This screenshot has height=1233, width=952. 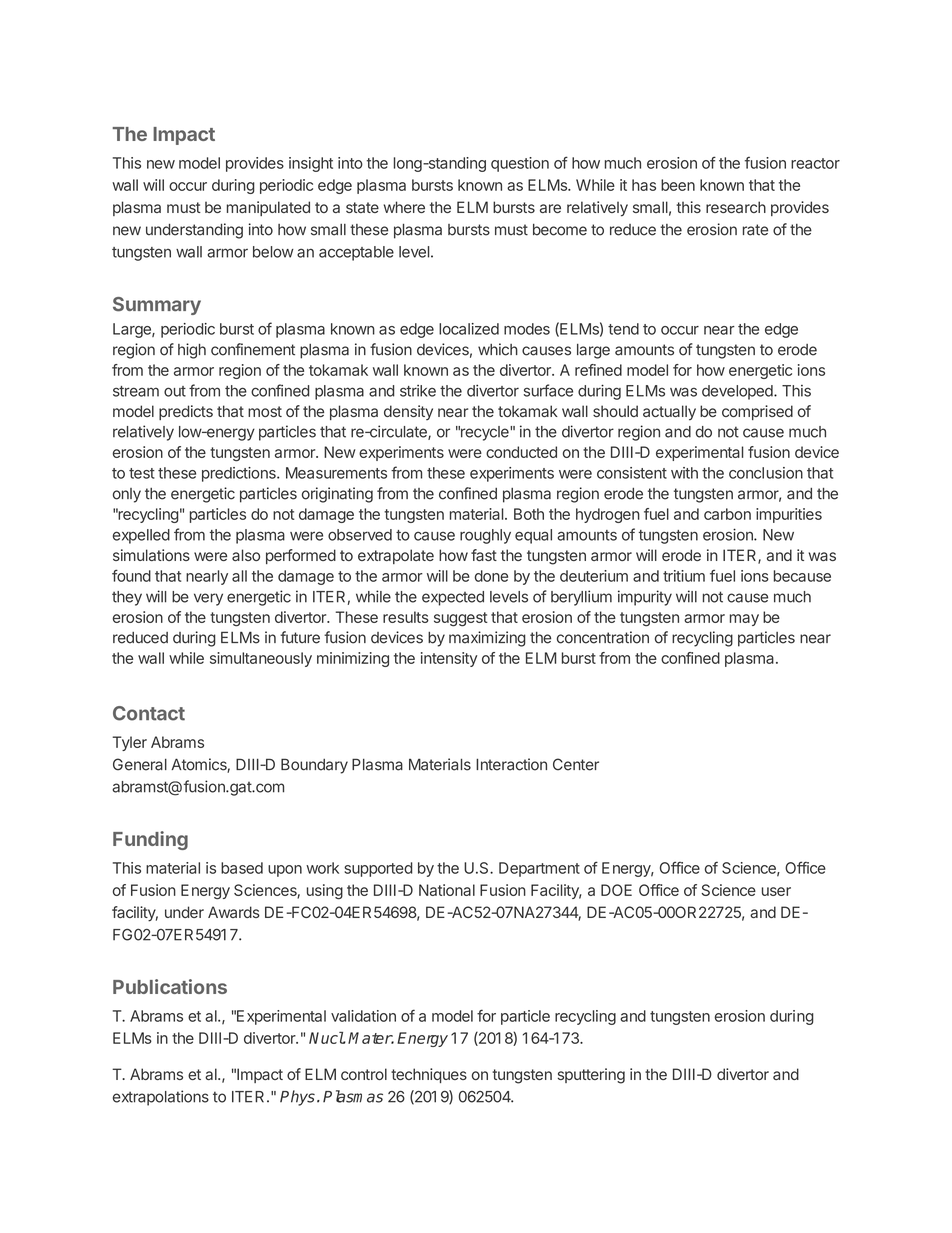 I want to click on General, so click(x=140, y=764).
